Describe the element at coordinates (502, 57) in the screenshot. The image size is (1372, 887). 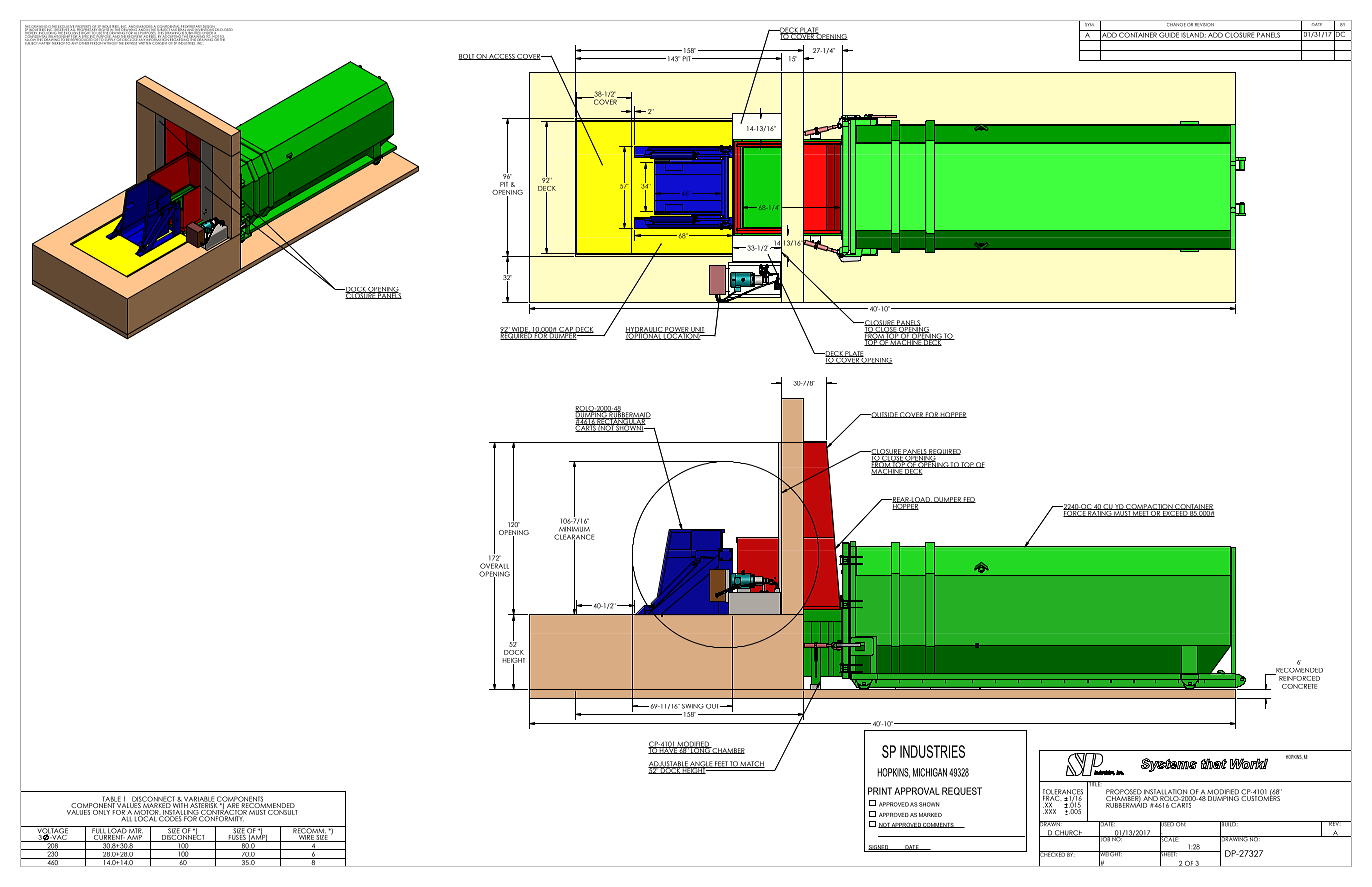
I see `ACCESS` at that location.
